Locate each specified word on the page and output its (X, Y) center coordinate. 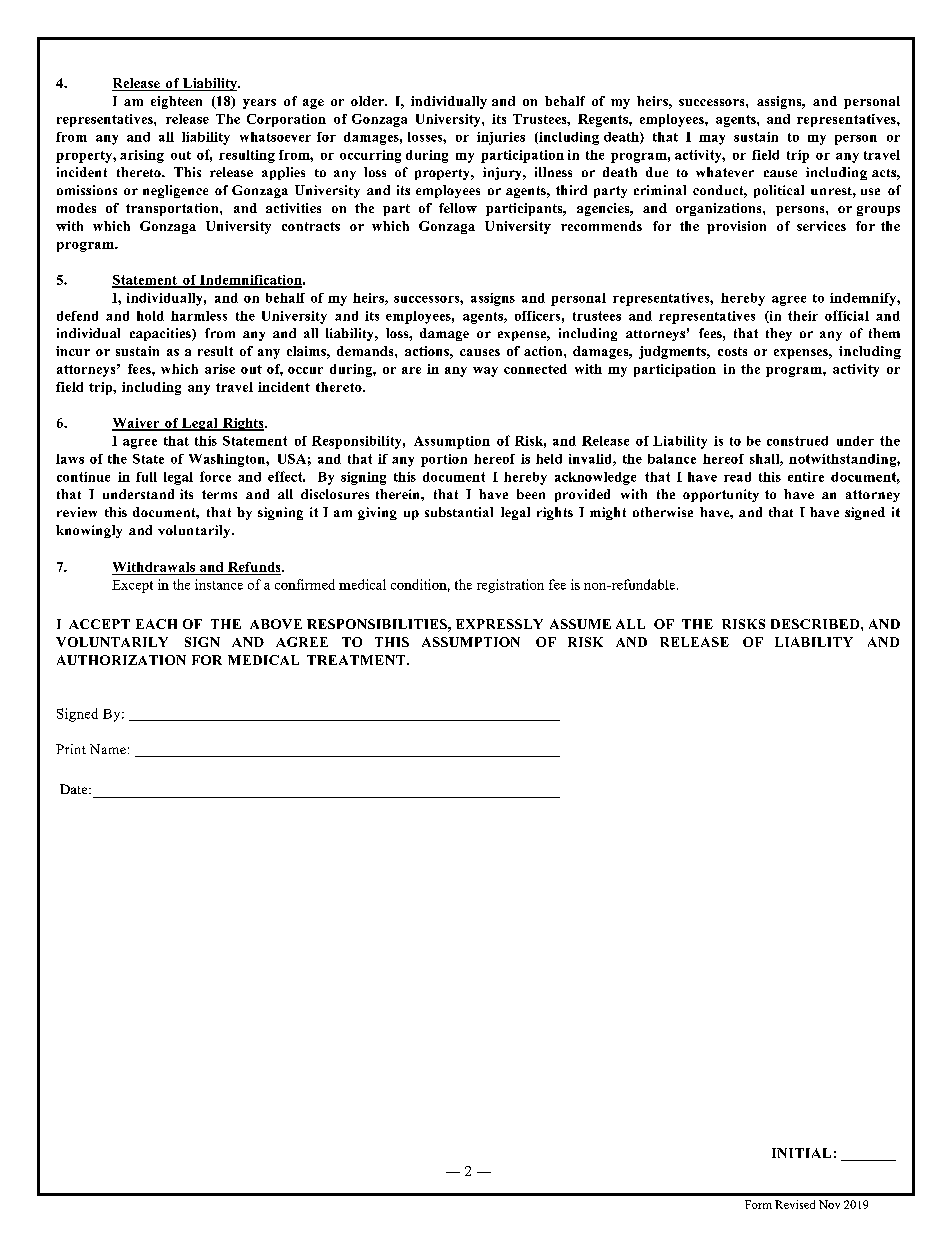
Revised (795, 1204)
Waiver (137, 424)
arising (142, 156)
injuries (501, 138)
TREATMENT (357, 660)
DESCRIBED (816, 624)
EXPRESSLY (499, 624)
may (712, 140)
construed (797, 441)
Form (758, 1204)
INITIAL (801, 1153)
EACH (156, 624)
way (485, 372)
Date (75, 789)
